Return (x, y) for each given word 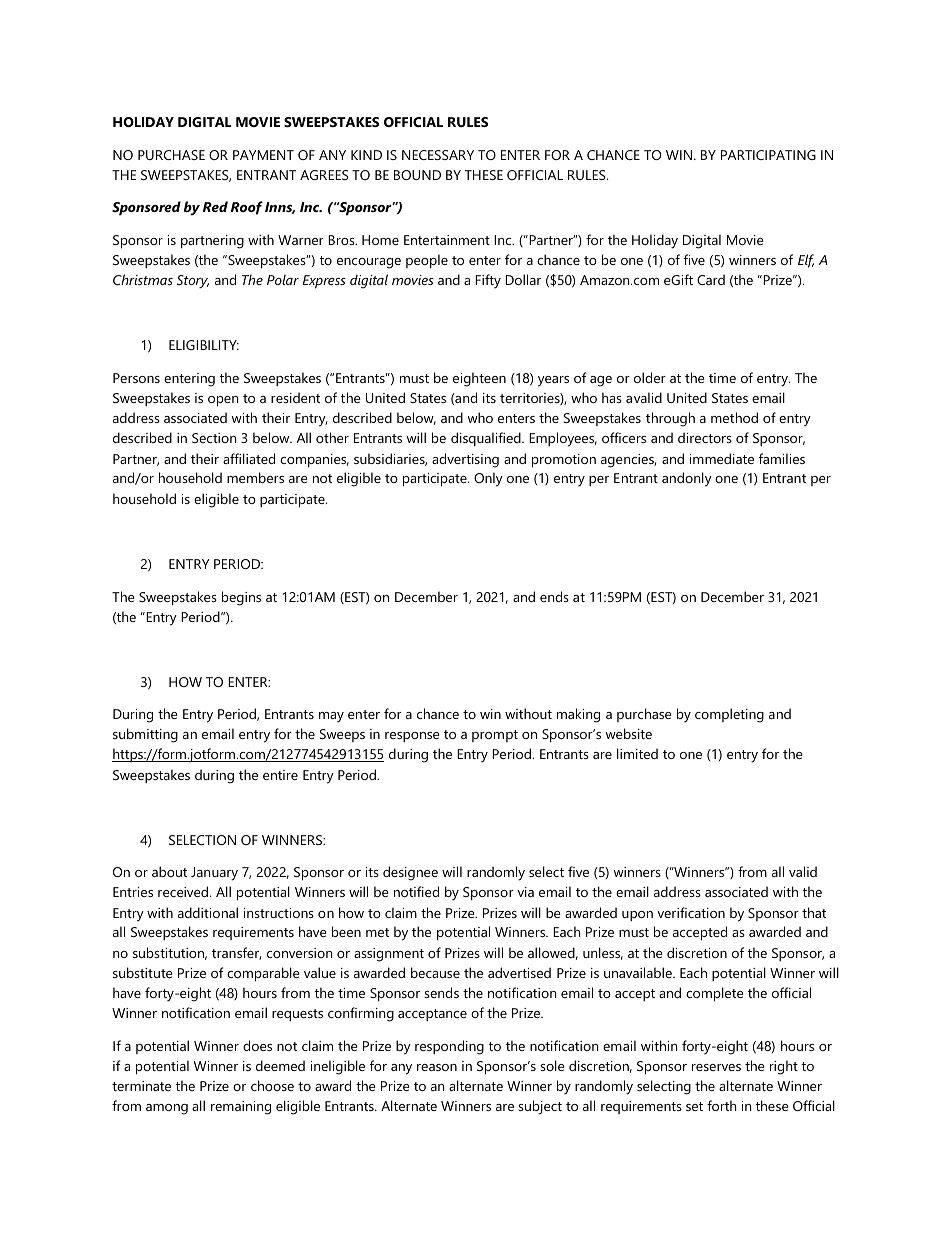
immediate (722, 458)
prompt (495, 736)
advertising (465, 460)
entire (280, 775)
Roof (247, 208)
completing (729, 715)
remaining (241, 1108)
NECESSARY (438, 155)
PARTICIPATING (768, 155)
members (255, 477)
